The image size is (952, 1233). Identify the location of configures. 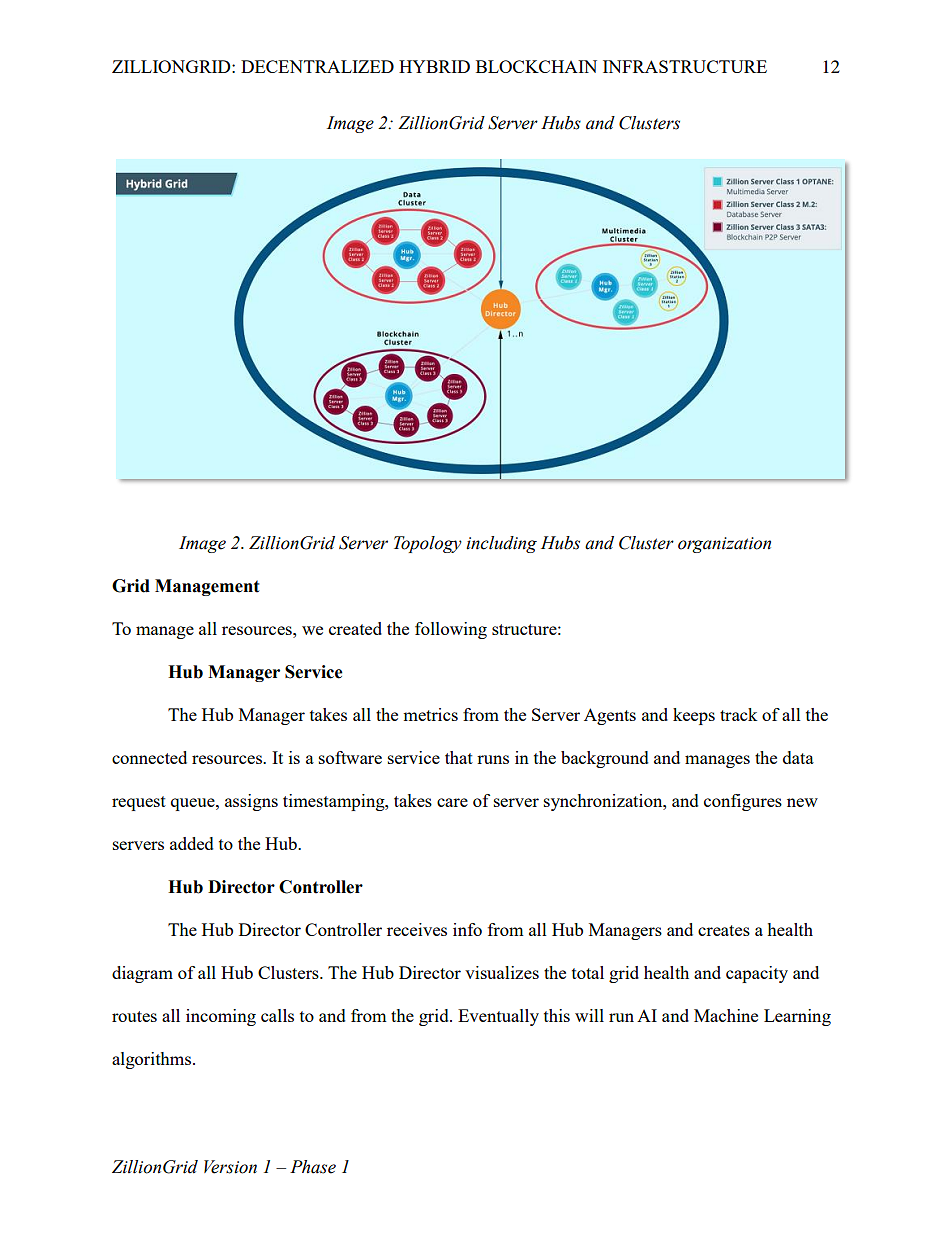
(743, 802).
